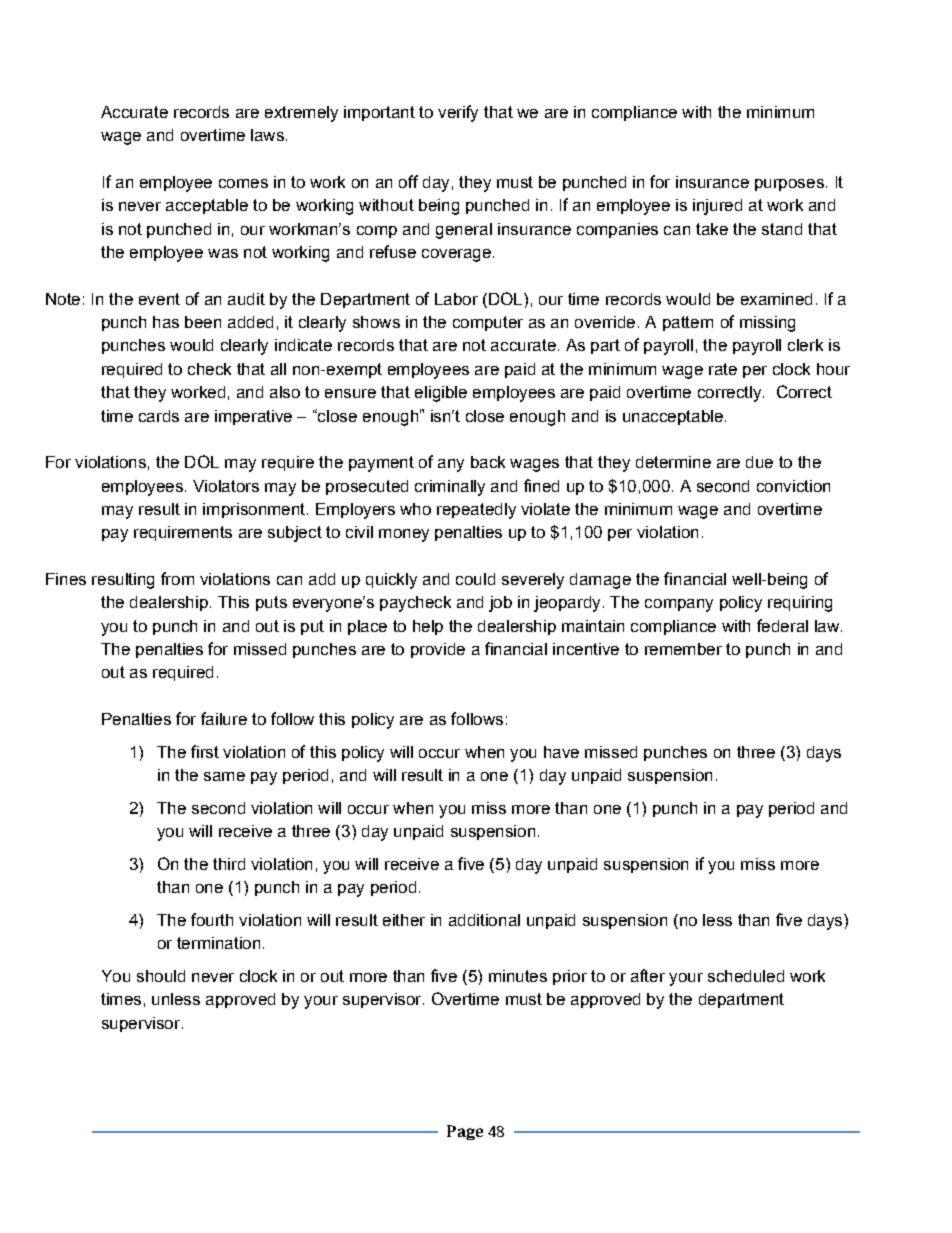 The image size is (952, 1233). I want to click on verify, so click(458, 113).
